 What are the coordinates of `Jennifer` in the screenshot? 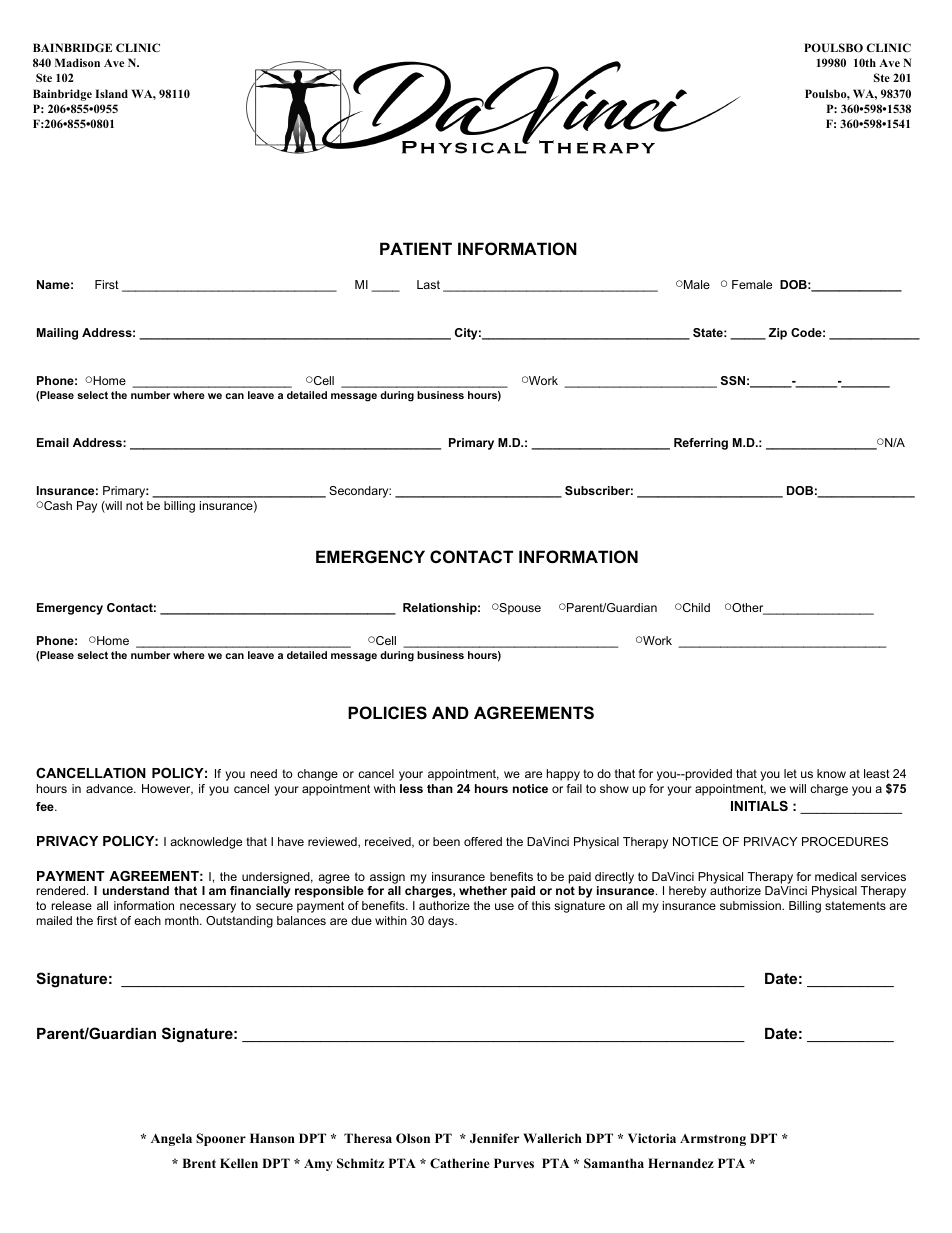 It's located at (494, 1138).
